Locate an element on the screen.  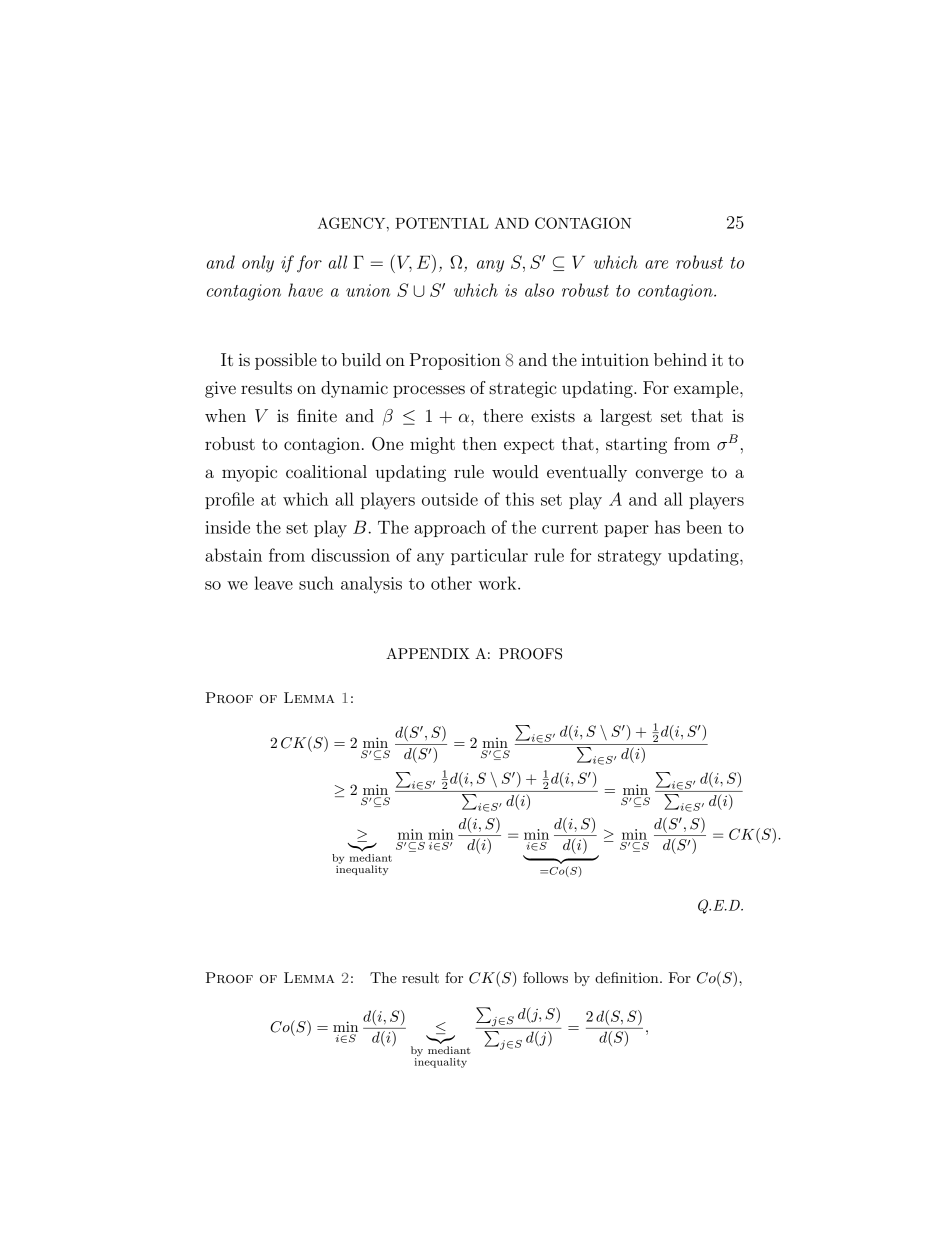
POTENTIAL is located at coordinates (442, 223).
